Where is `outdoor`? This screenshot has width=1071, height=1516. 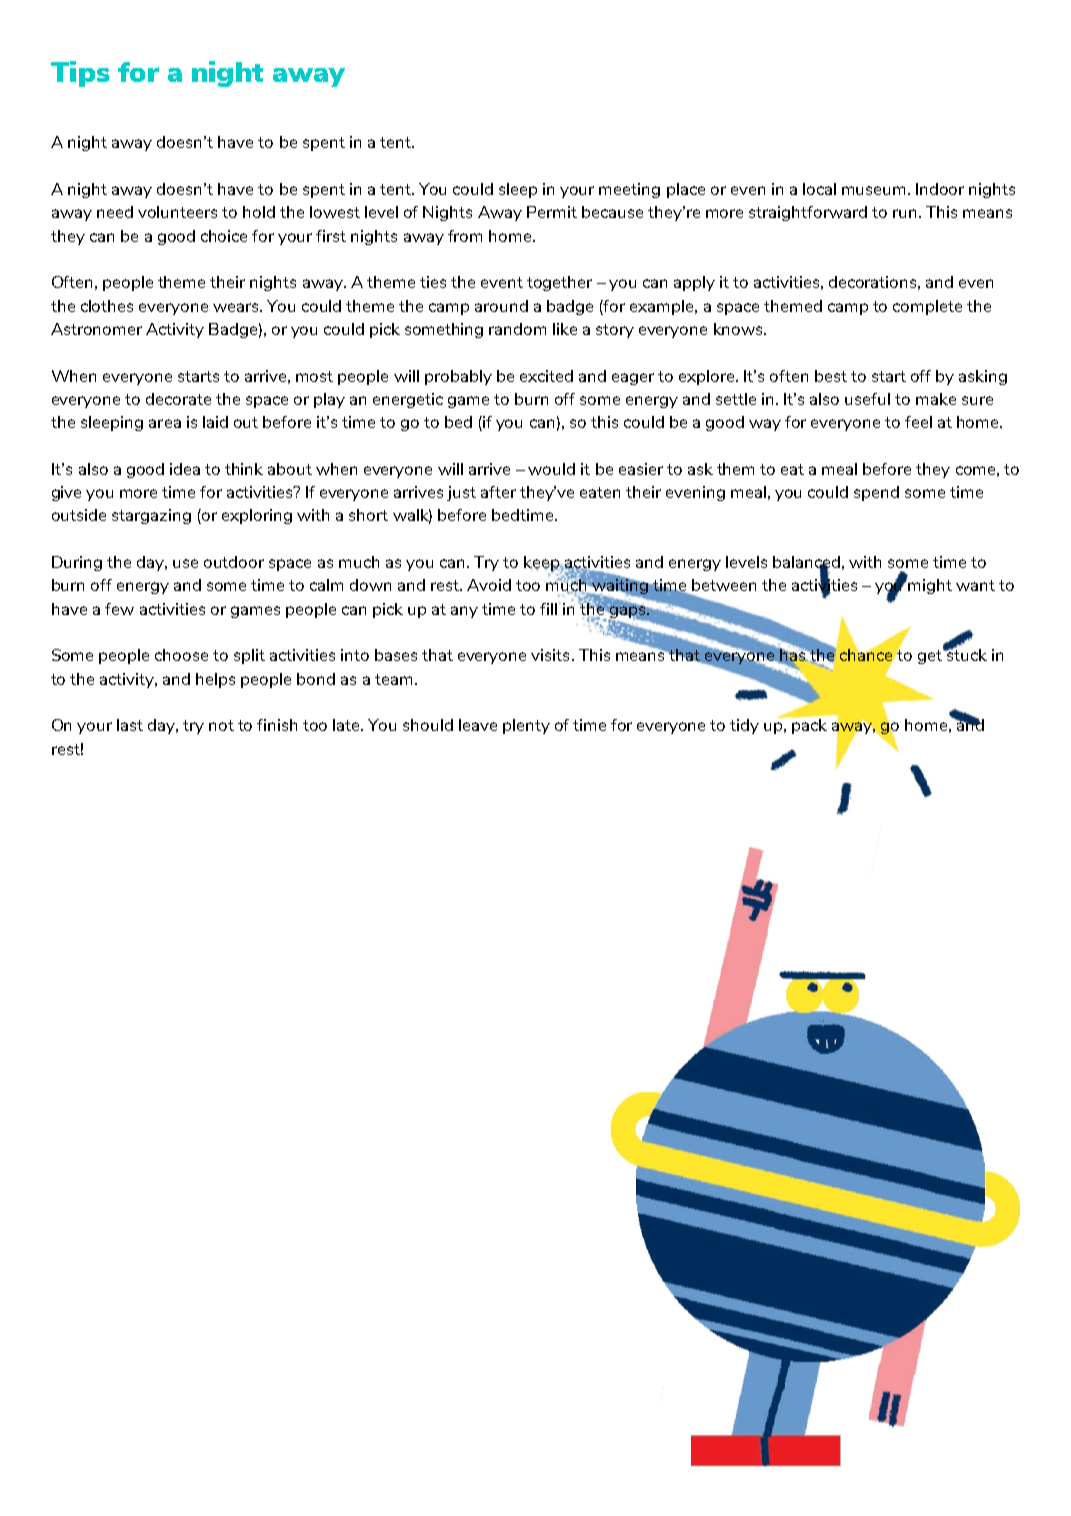
outdoor is located at coordinates (234, 562).
